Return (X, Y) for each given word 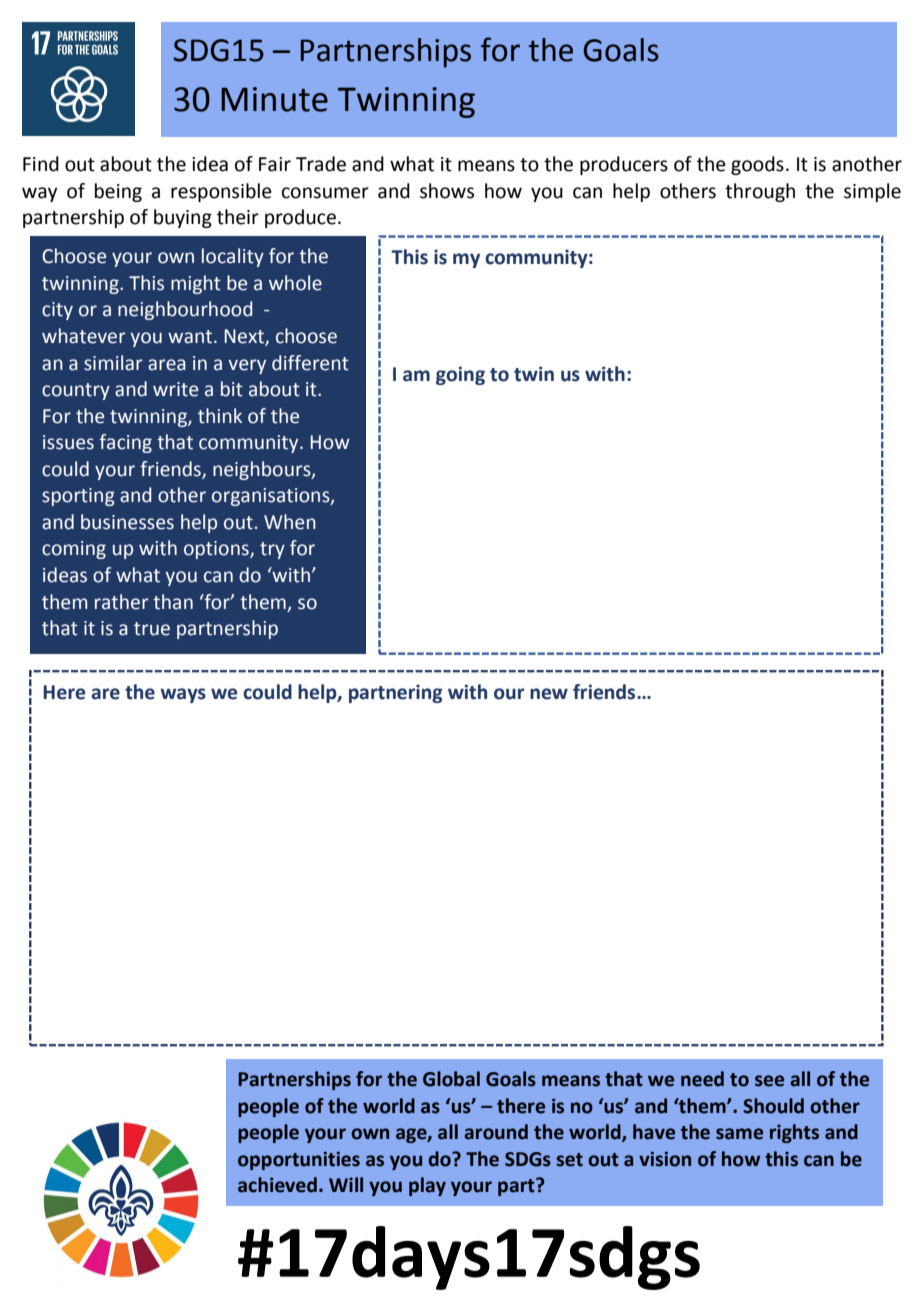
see (769, 1081)
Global (451, 1079)
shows (447, 191)
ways (183, 695)
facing (125, 443)
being (118, 192)
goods (757, 165)
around (496, 1132)
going (460, 375)
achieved (277, 1185)
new (549, 694)
